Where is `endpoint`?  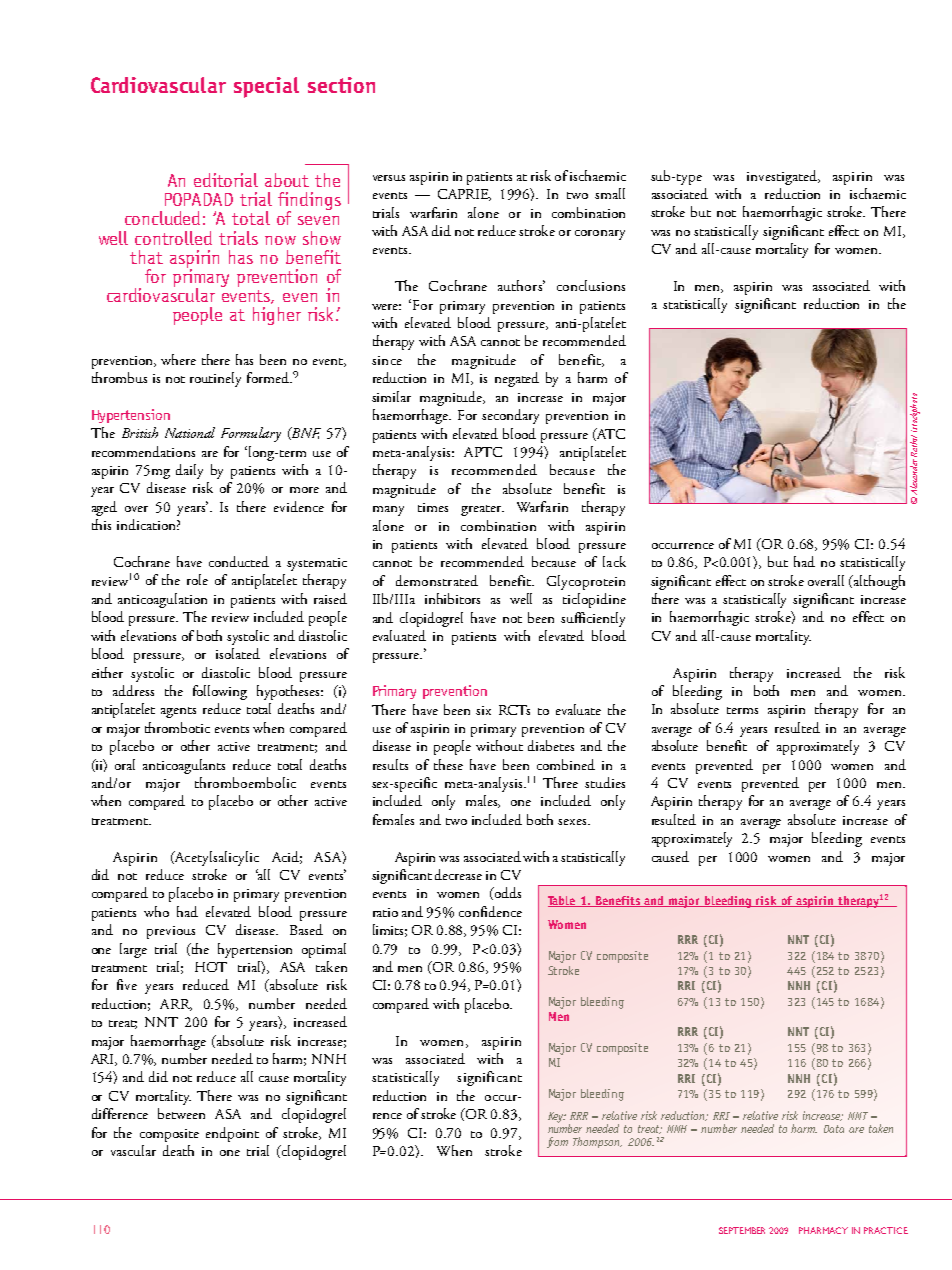
endpoint is located at coordinates (232, 1134).
